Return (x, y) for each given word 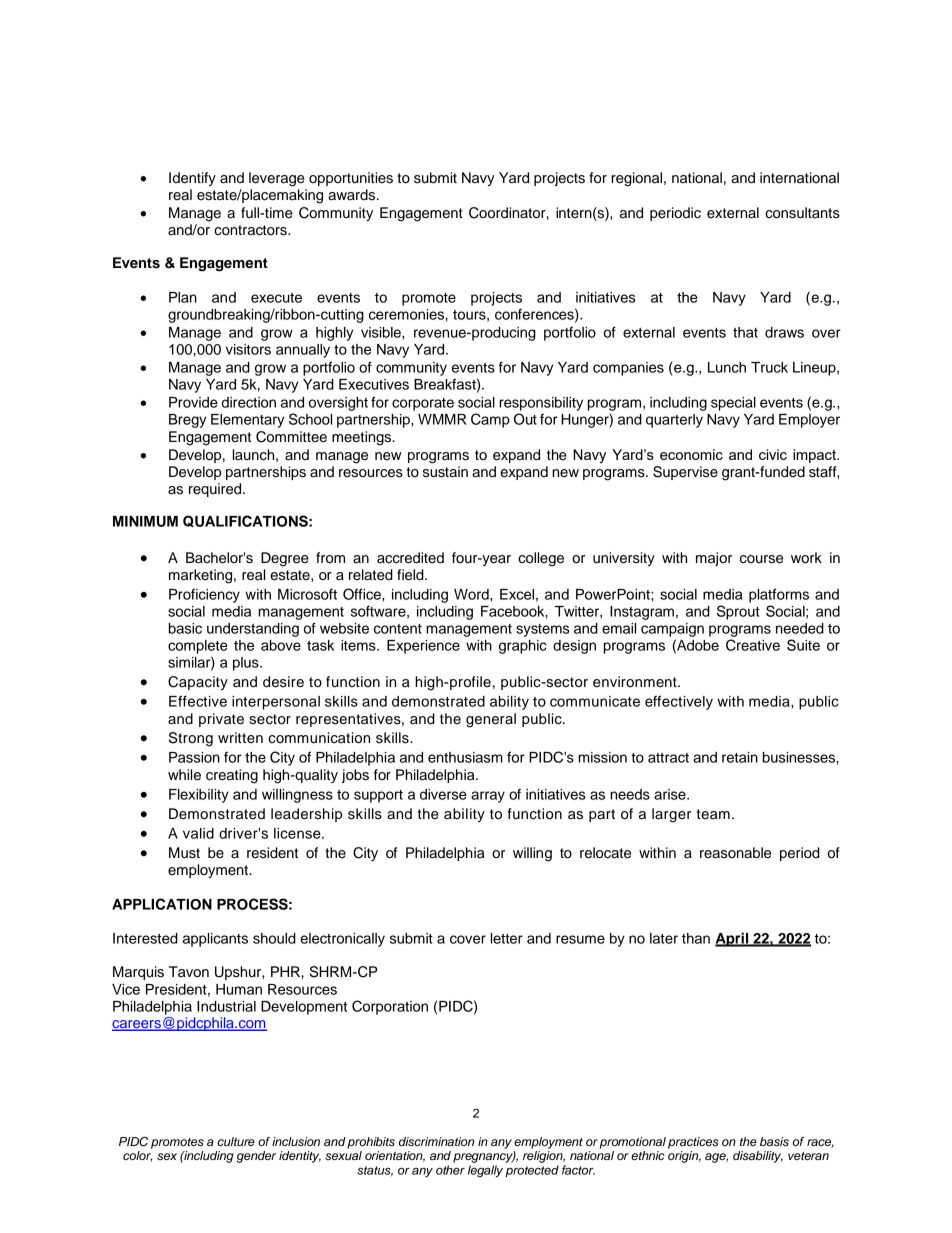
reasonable (735, 853)
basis (774, 1141)
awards (353, 195)
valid (198, 833)
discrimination (436, 1141)
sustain (445, 472)
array (488, 797)
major (714, 559)
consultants (802, 213)
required (216, 490)
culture (236, 1141)
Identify (192, 179)
